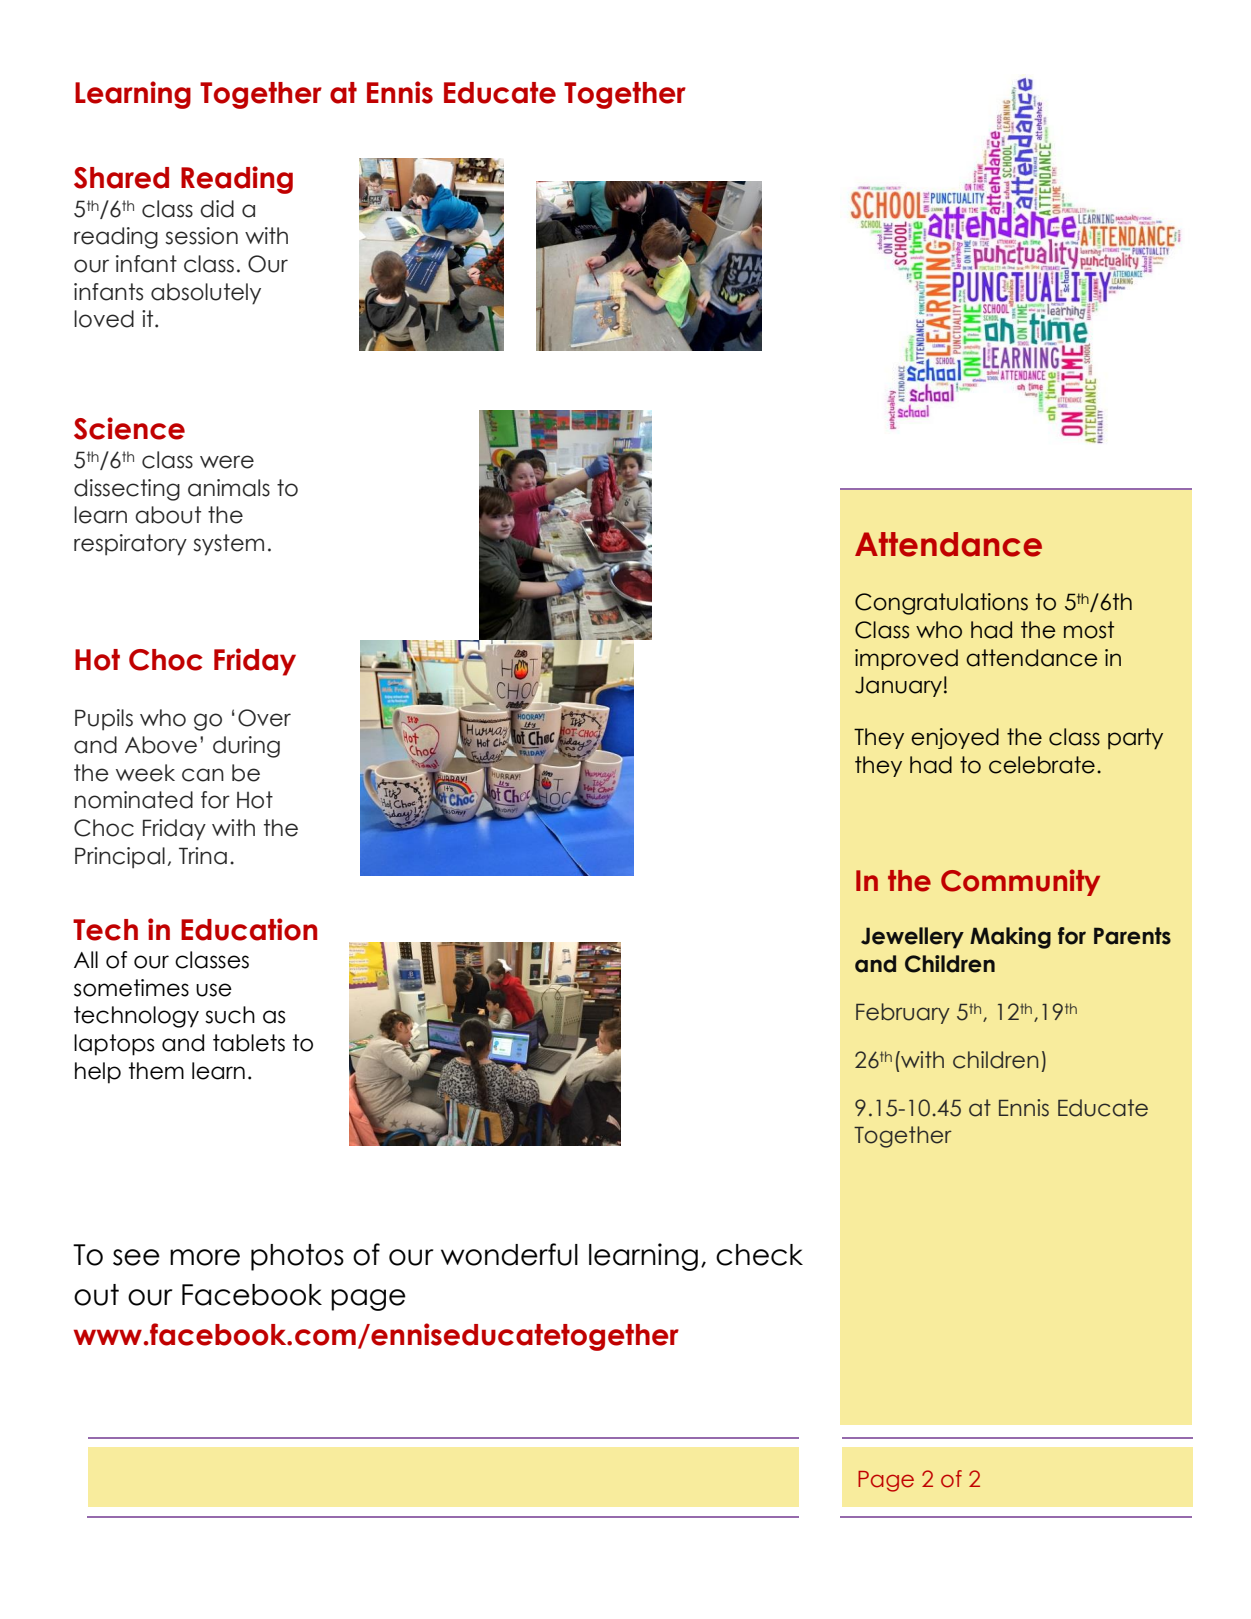 The height and width of the image is (1619, 1251). What do you see at coordinates (205, 1257) in the image?
I see `more` at bounding box center [205, 1257].
